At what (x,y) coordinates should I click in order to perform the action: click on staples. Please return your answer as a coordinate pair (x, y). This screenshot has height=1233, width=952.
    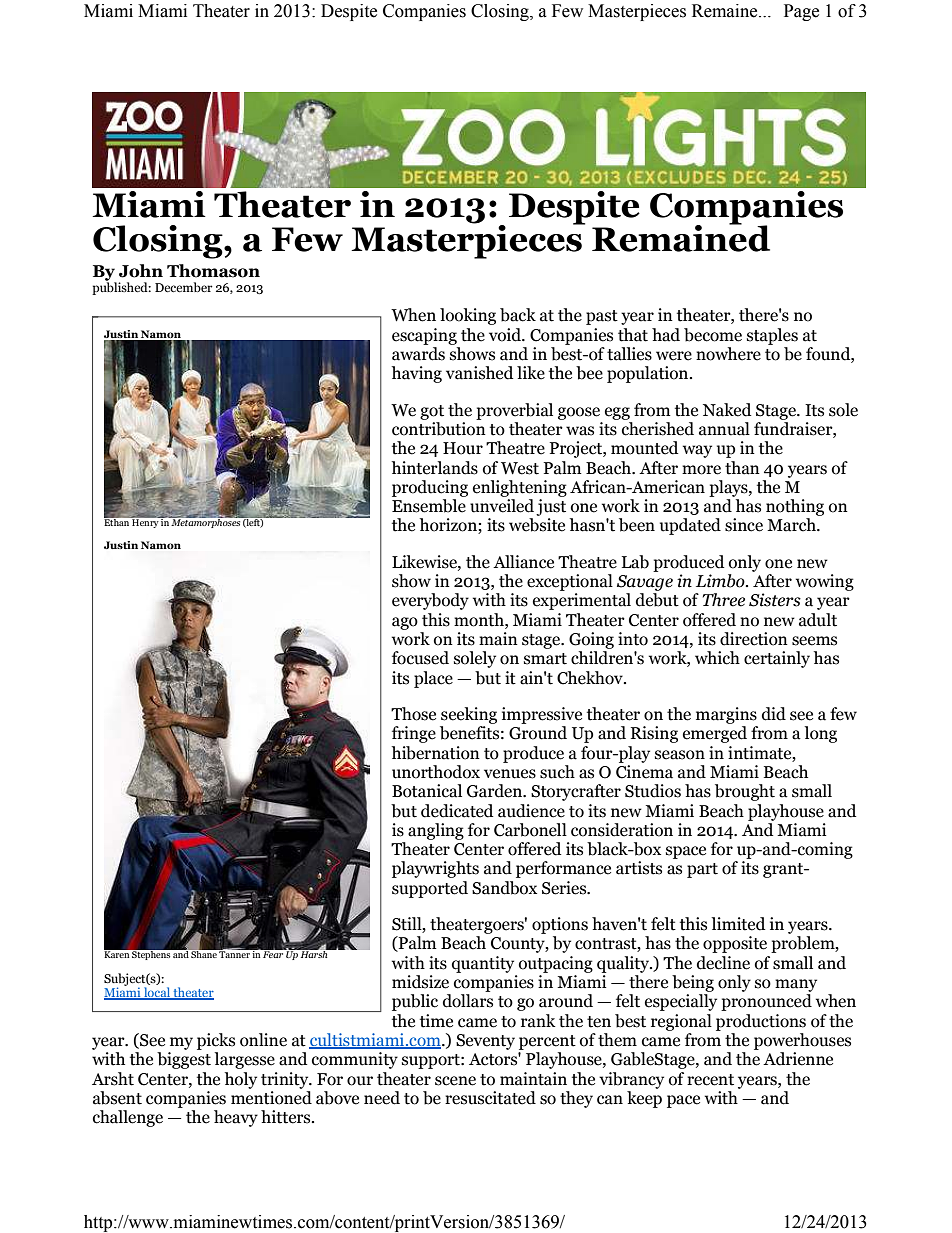
    Looking at the image, I should click on (772, 336).
